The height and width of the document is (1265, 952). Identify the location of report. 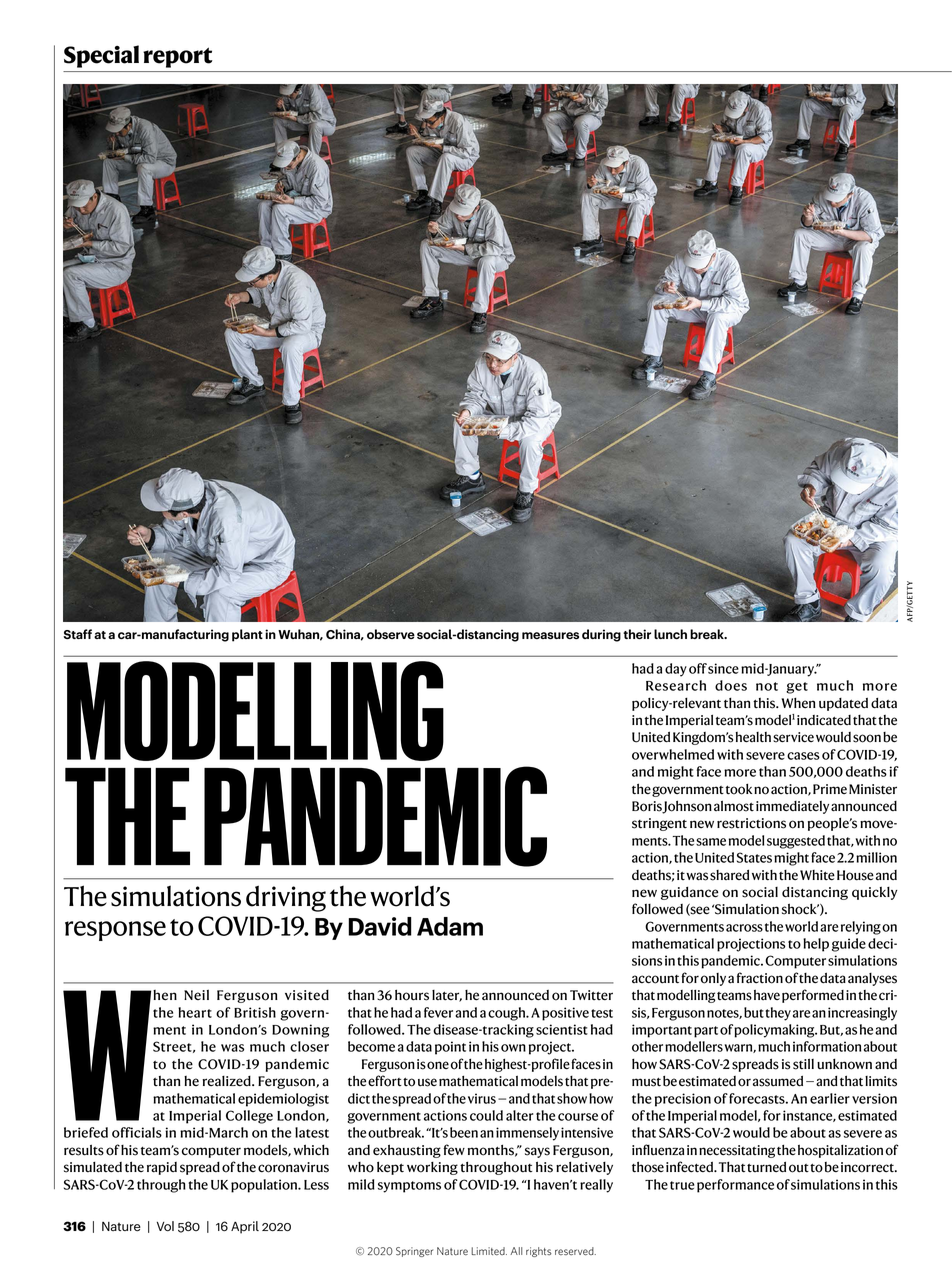
(178, 57).
